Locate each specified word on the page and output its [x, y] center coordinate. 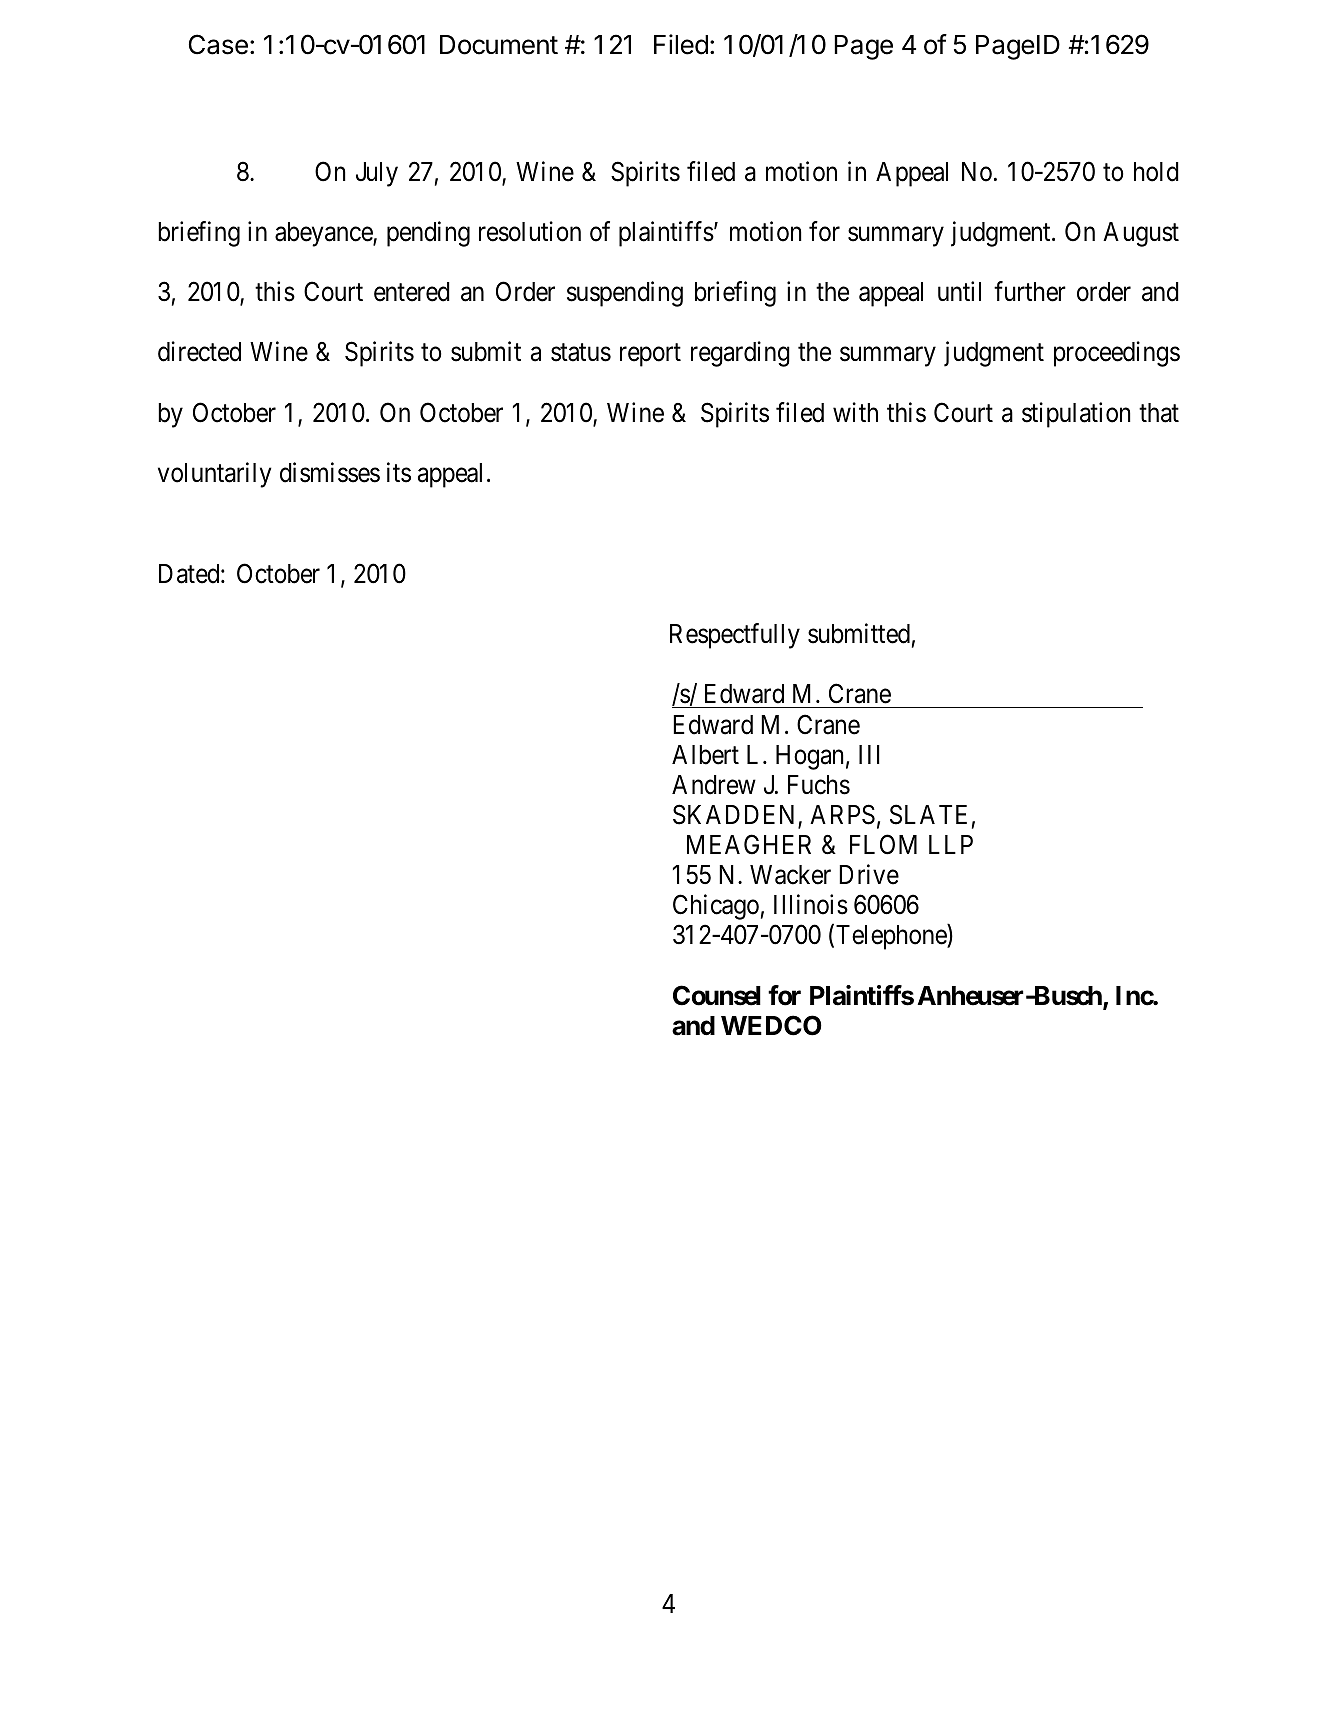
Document [499, 45]
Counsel [717, 995]
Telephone [892, 937]
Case [218, 44]
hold [1156, 172]
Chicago [716, 907]
